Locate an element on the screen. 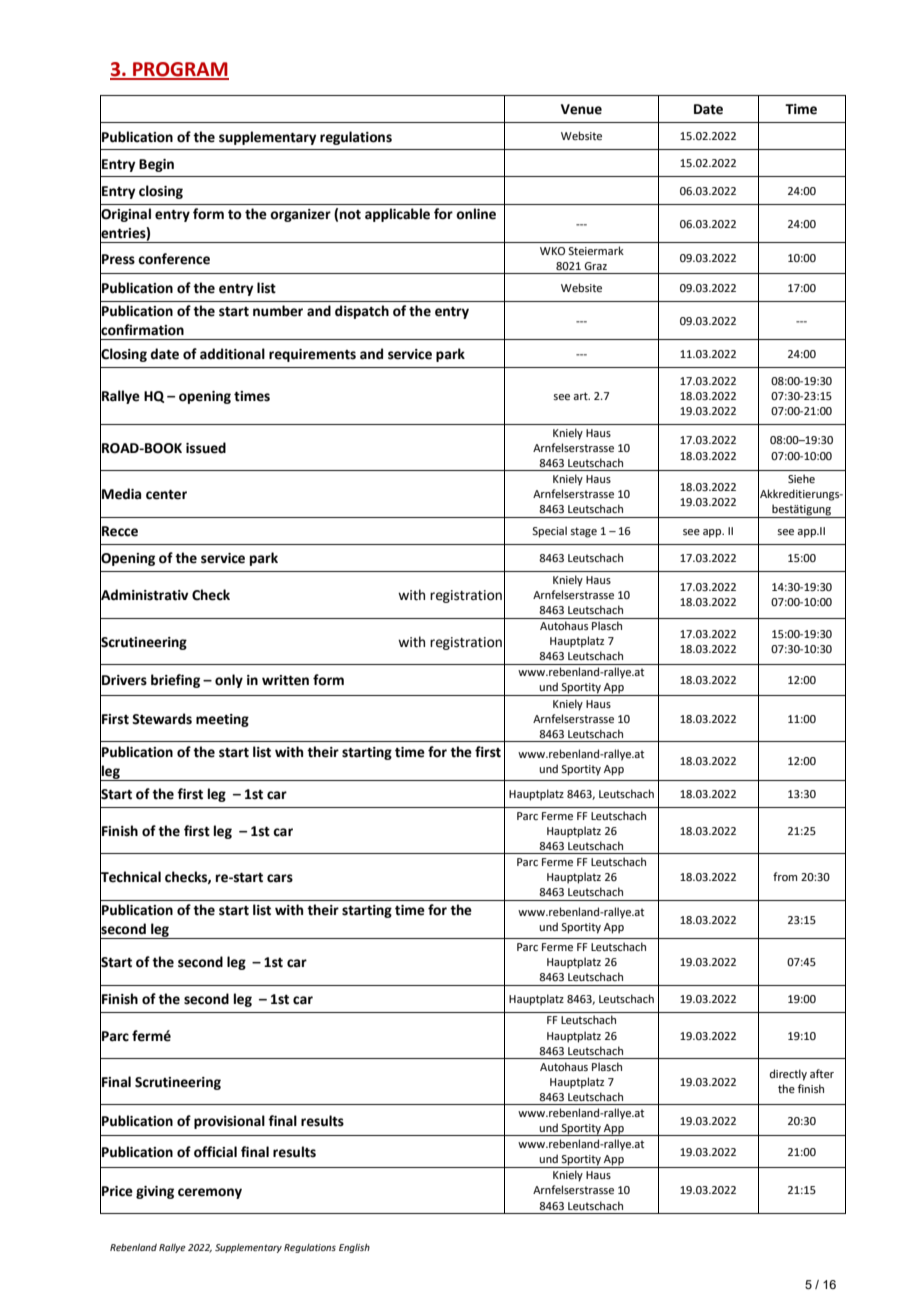 Image resolution: width=924 pixels, height=1308 pixels. Graz is located at coordinates (595, 266).
